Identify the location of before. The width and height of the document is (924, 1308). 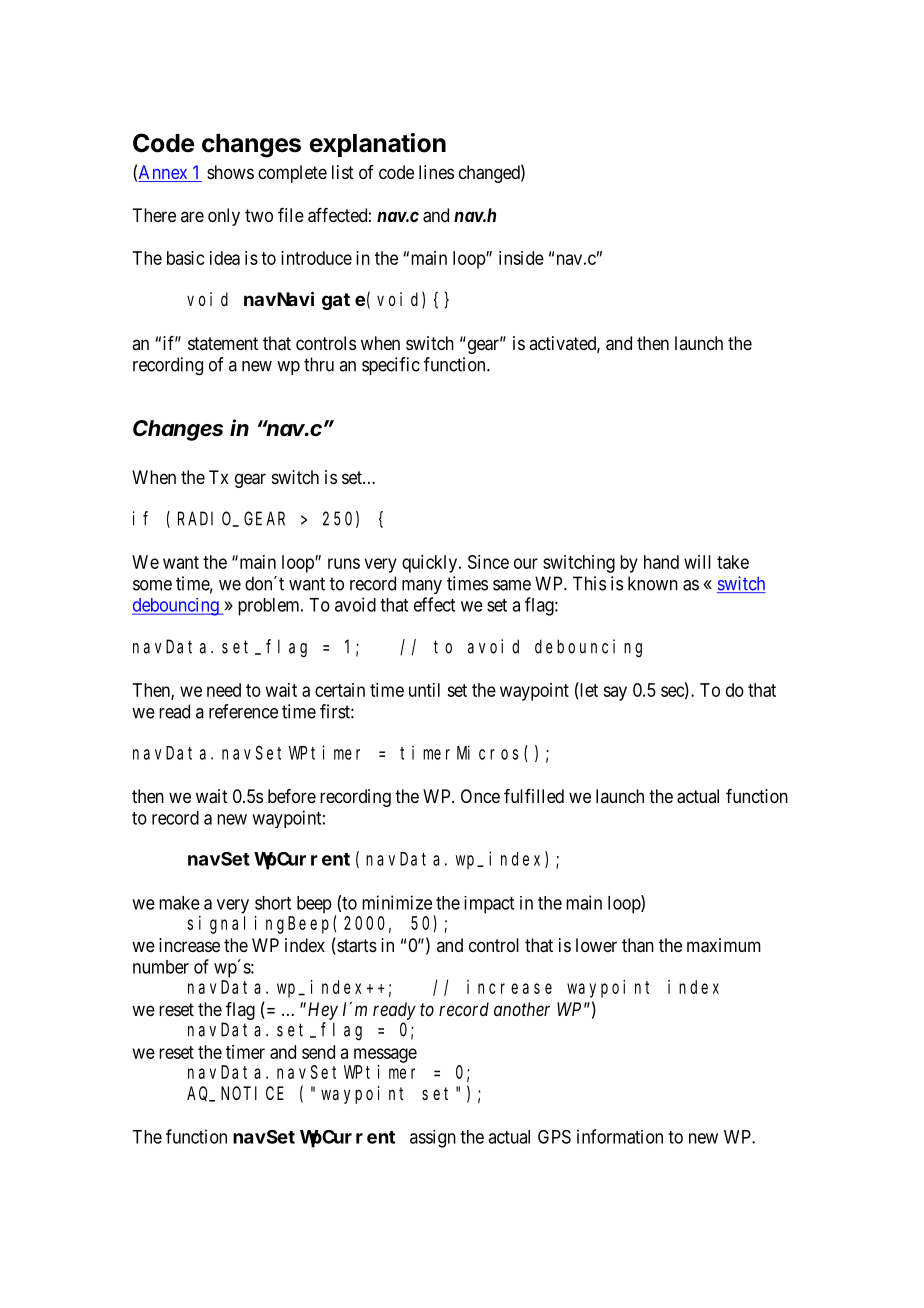
(292, 796).
